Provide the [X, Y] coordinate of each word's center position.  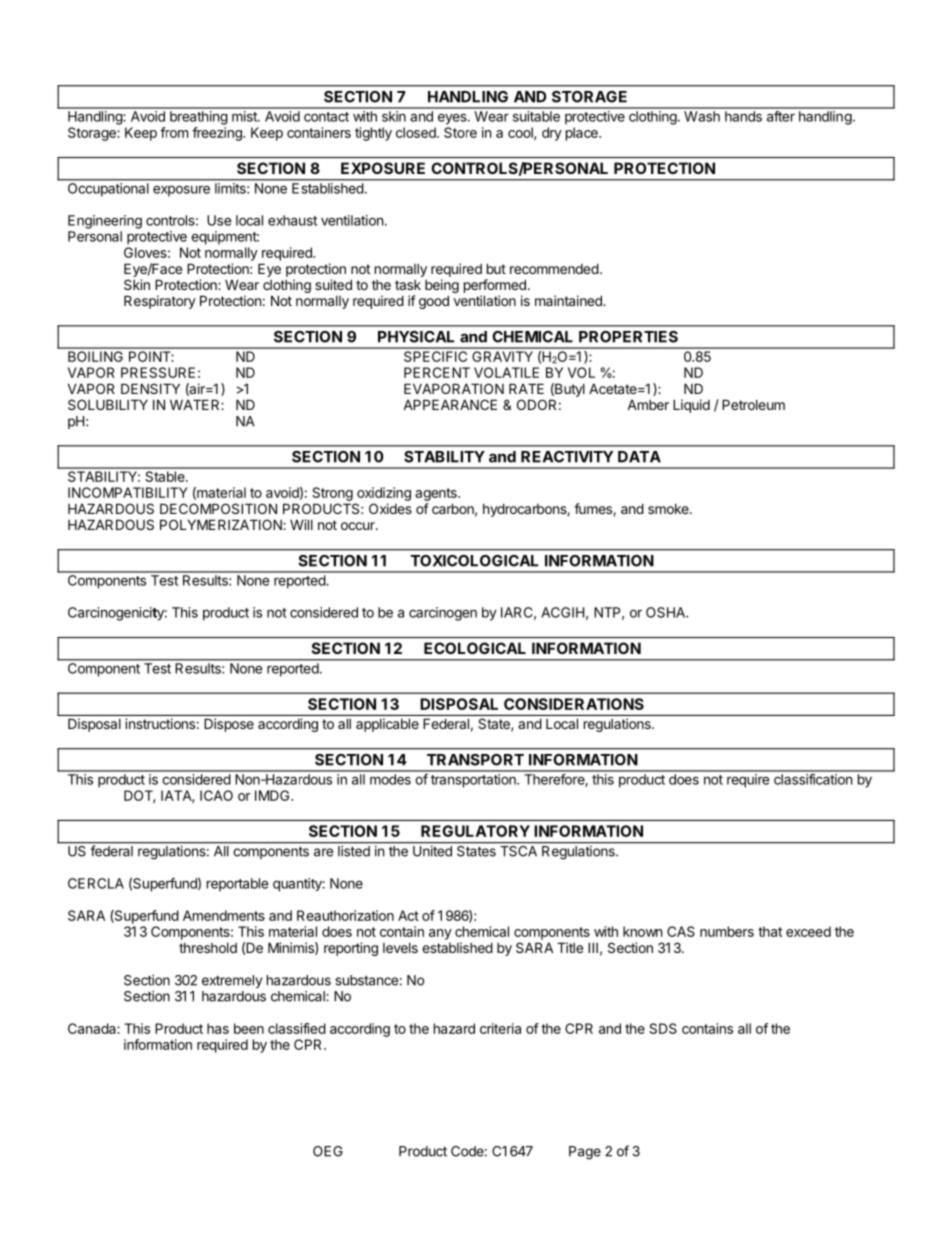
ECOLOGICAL [475, 648]
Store [460, 132]
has [218, 1028]
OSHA [666, 612]
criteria [500, 1028]
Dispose [229, 725]
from [174, 132]
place [583, 134]
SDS [663, 1028]
